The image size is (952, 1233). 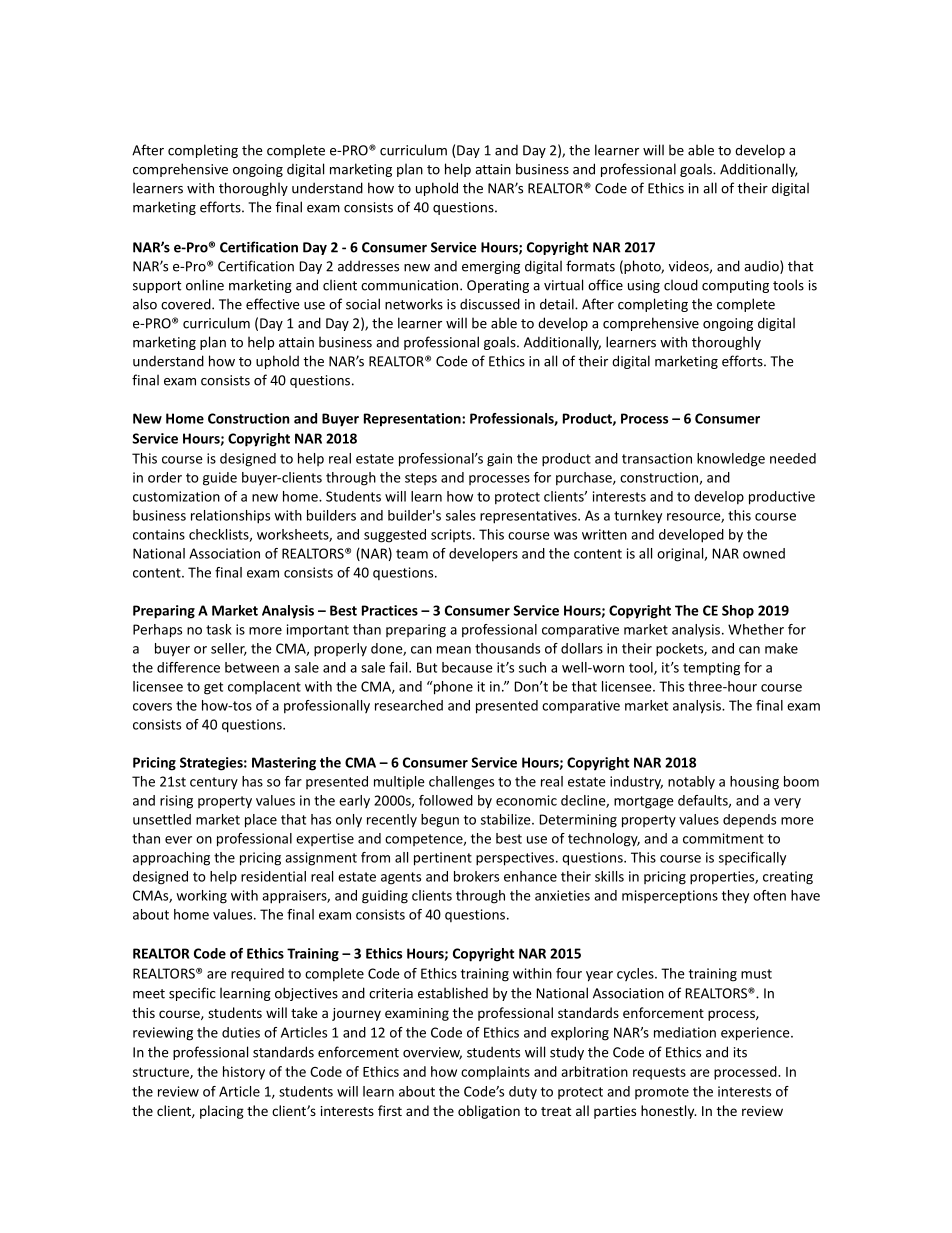 I want to click on because, so click(x=467, y=667).
